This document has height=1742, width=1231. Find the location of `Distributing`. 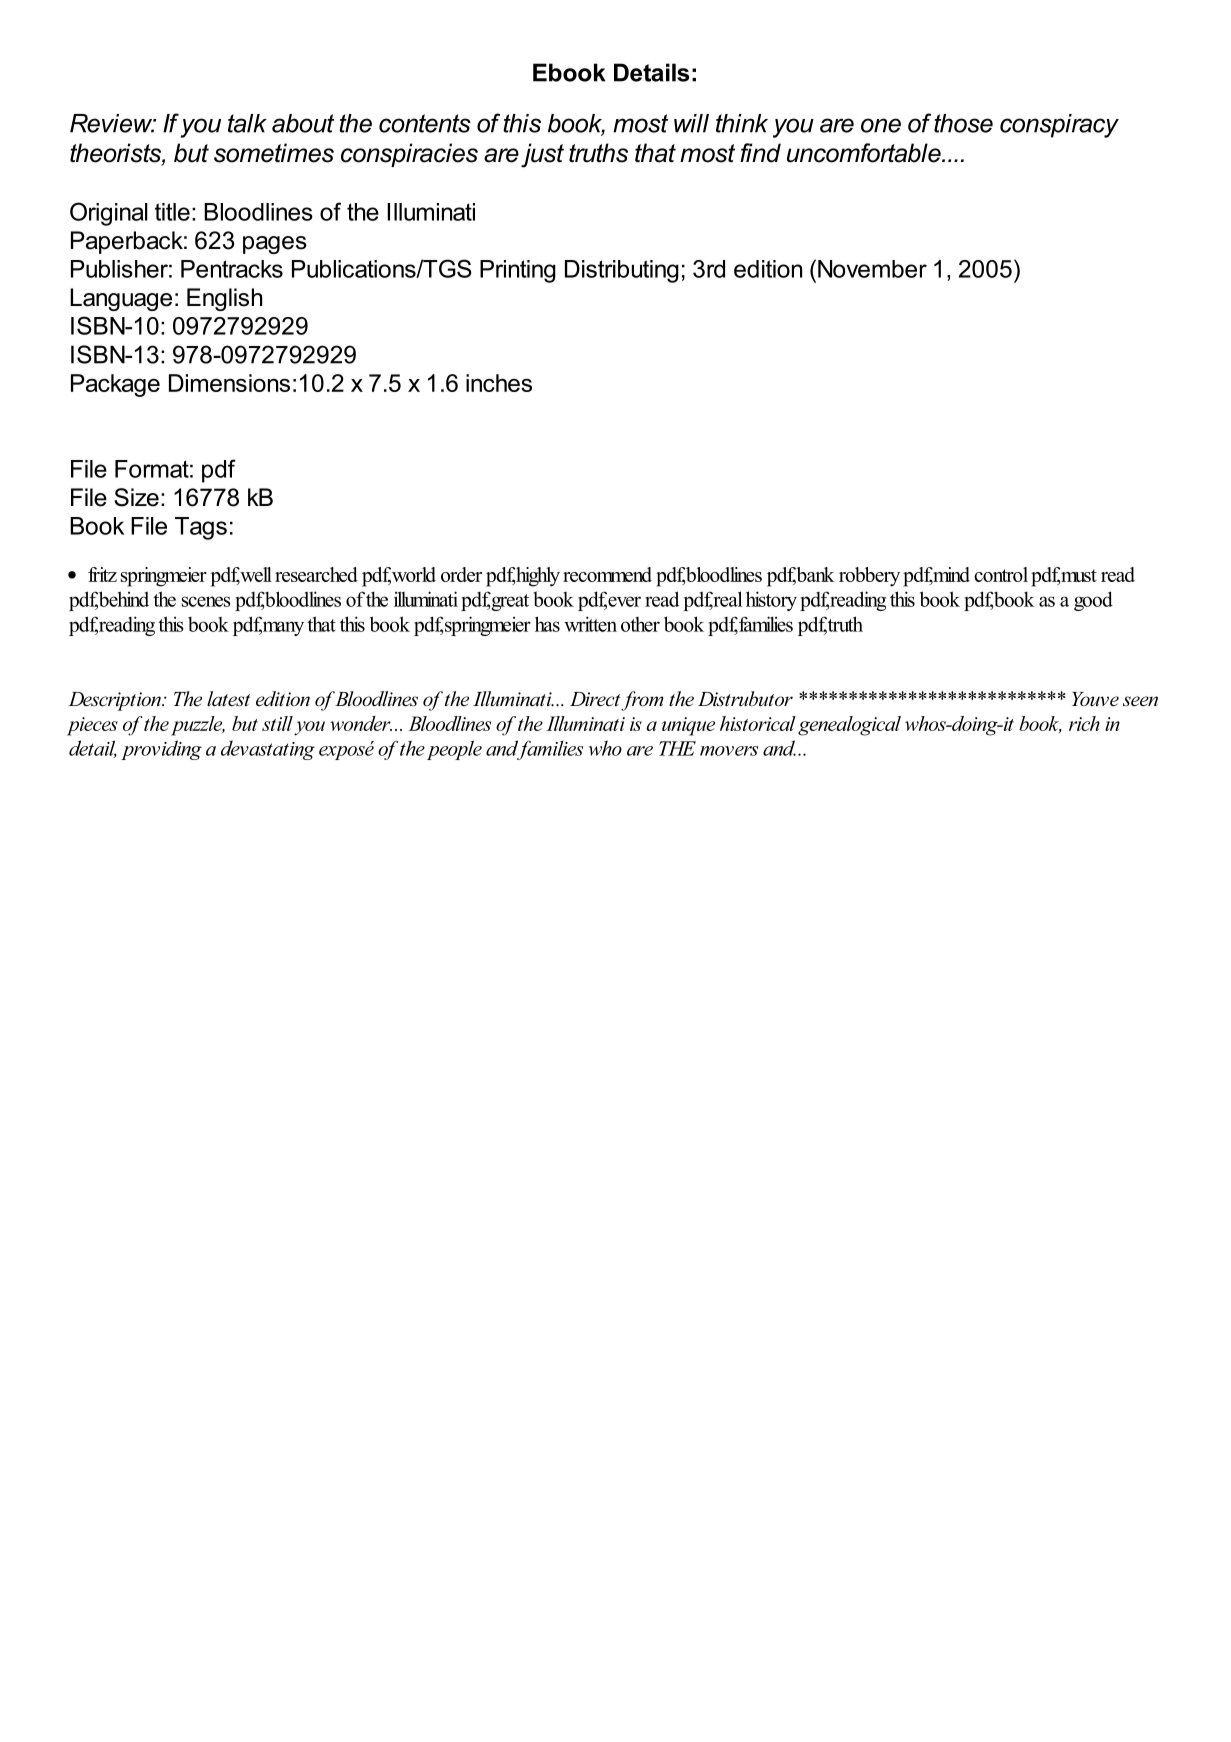

Distributing is located at coordinates (622, 271).
